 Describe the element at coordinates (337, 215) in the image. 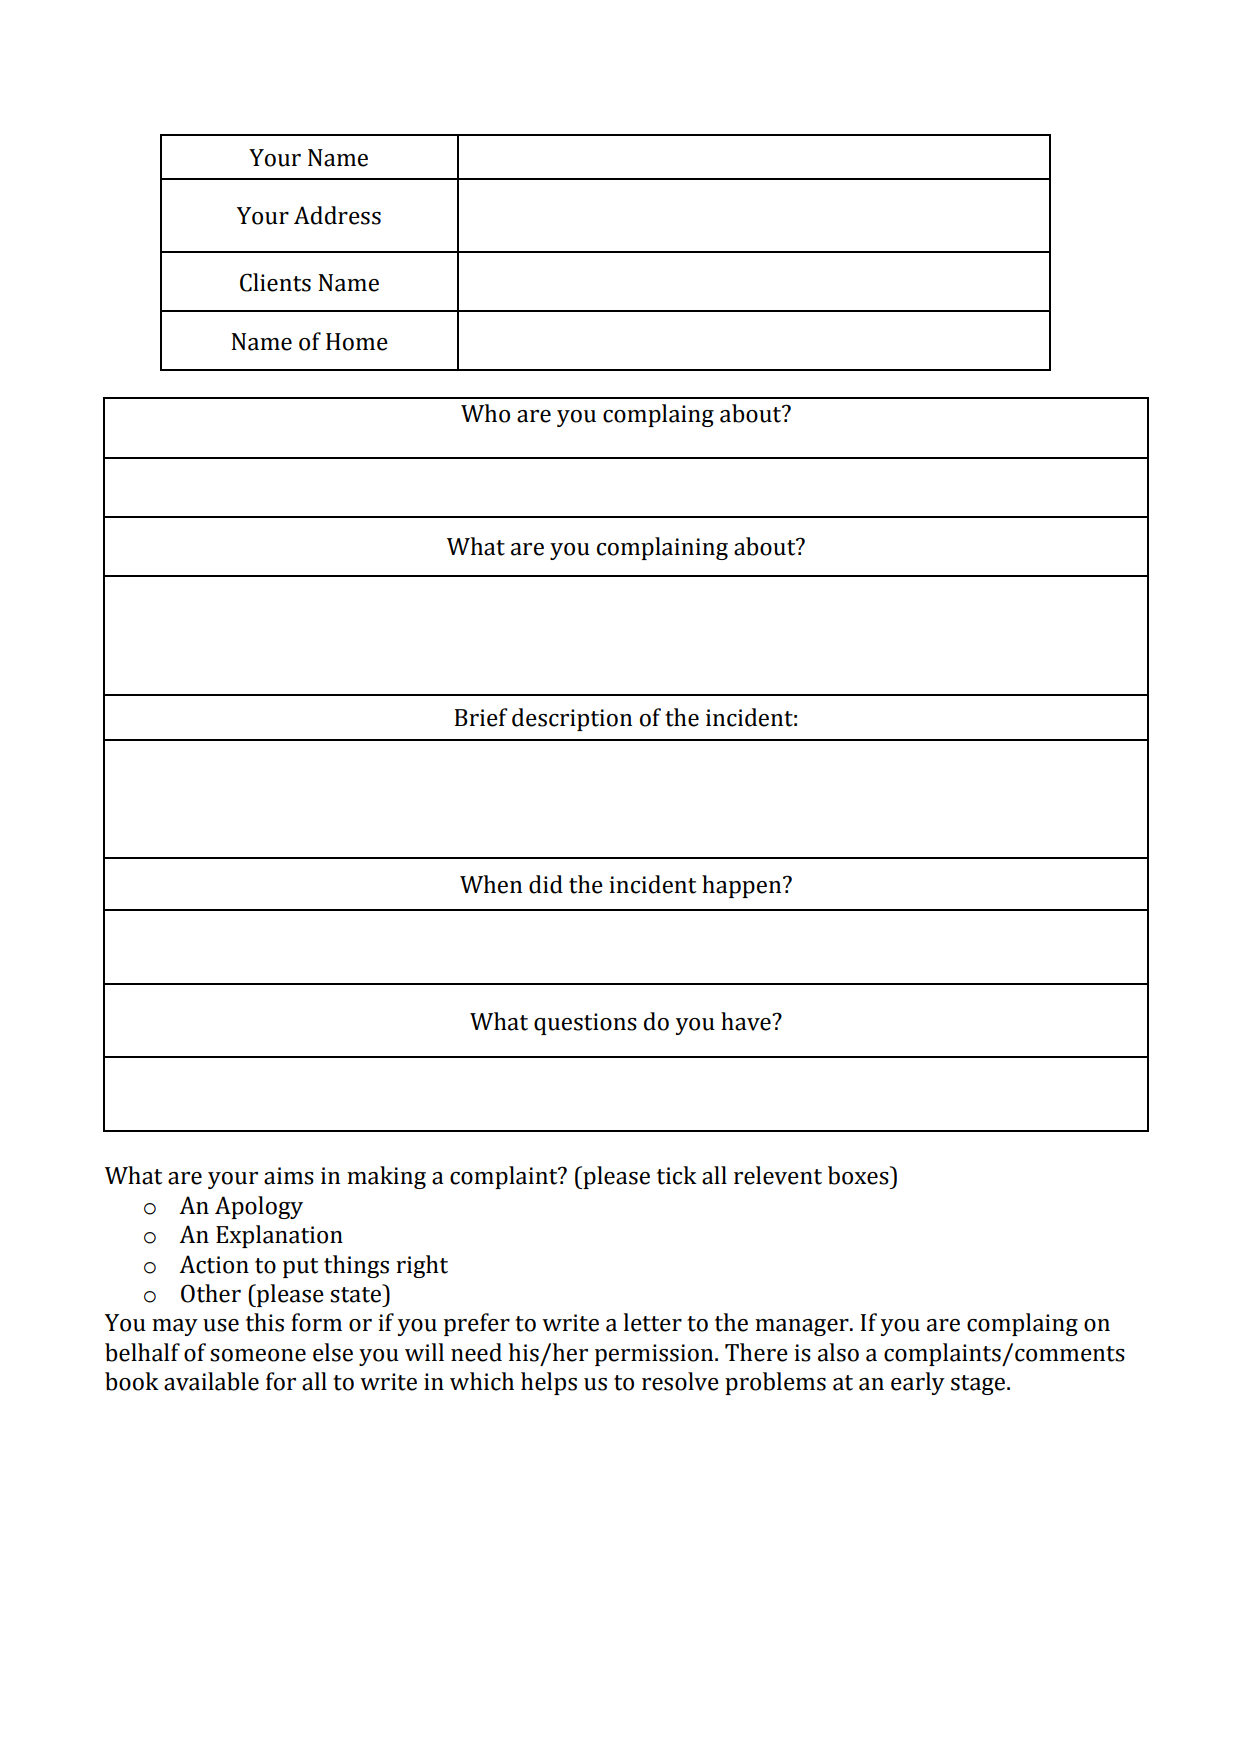

I see `Address` at that location.
